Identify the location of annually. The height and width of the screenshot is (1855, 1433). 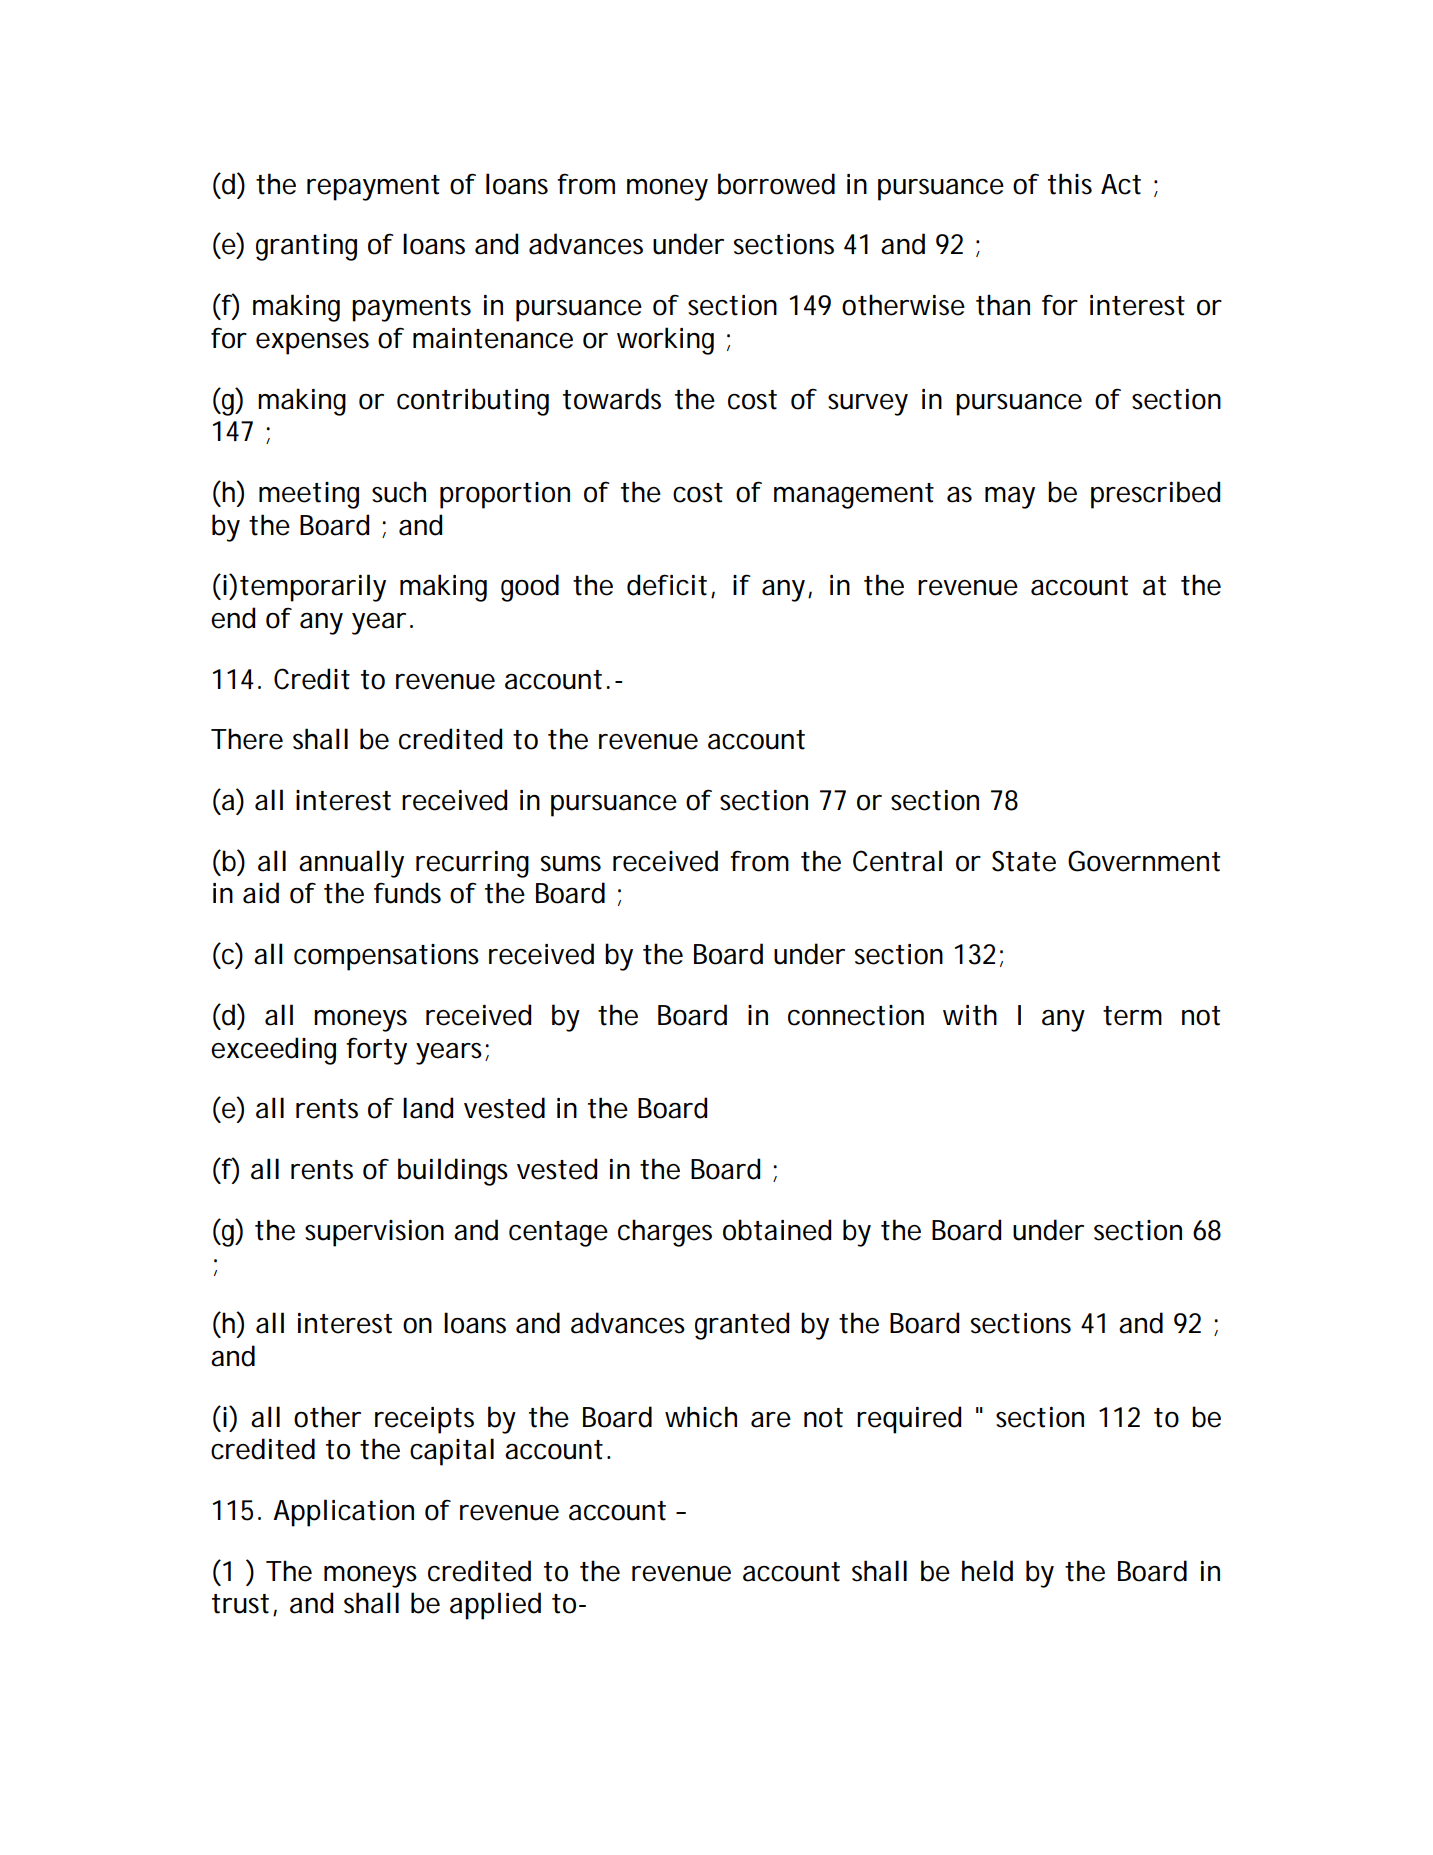
(351, 864).
